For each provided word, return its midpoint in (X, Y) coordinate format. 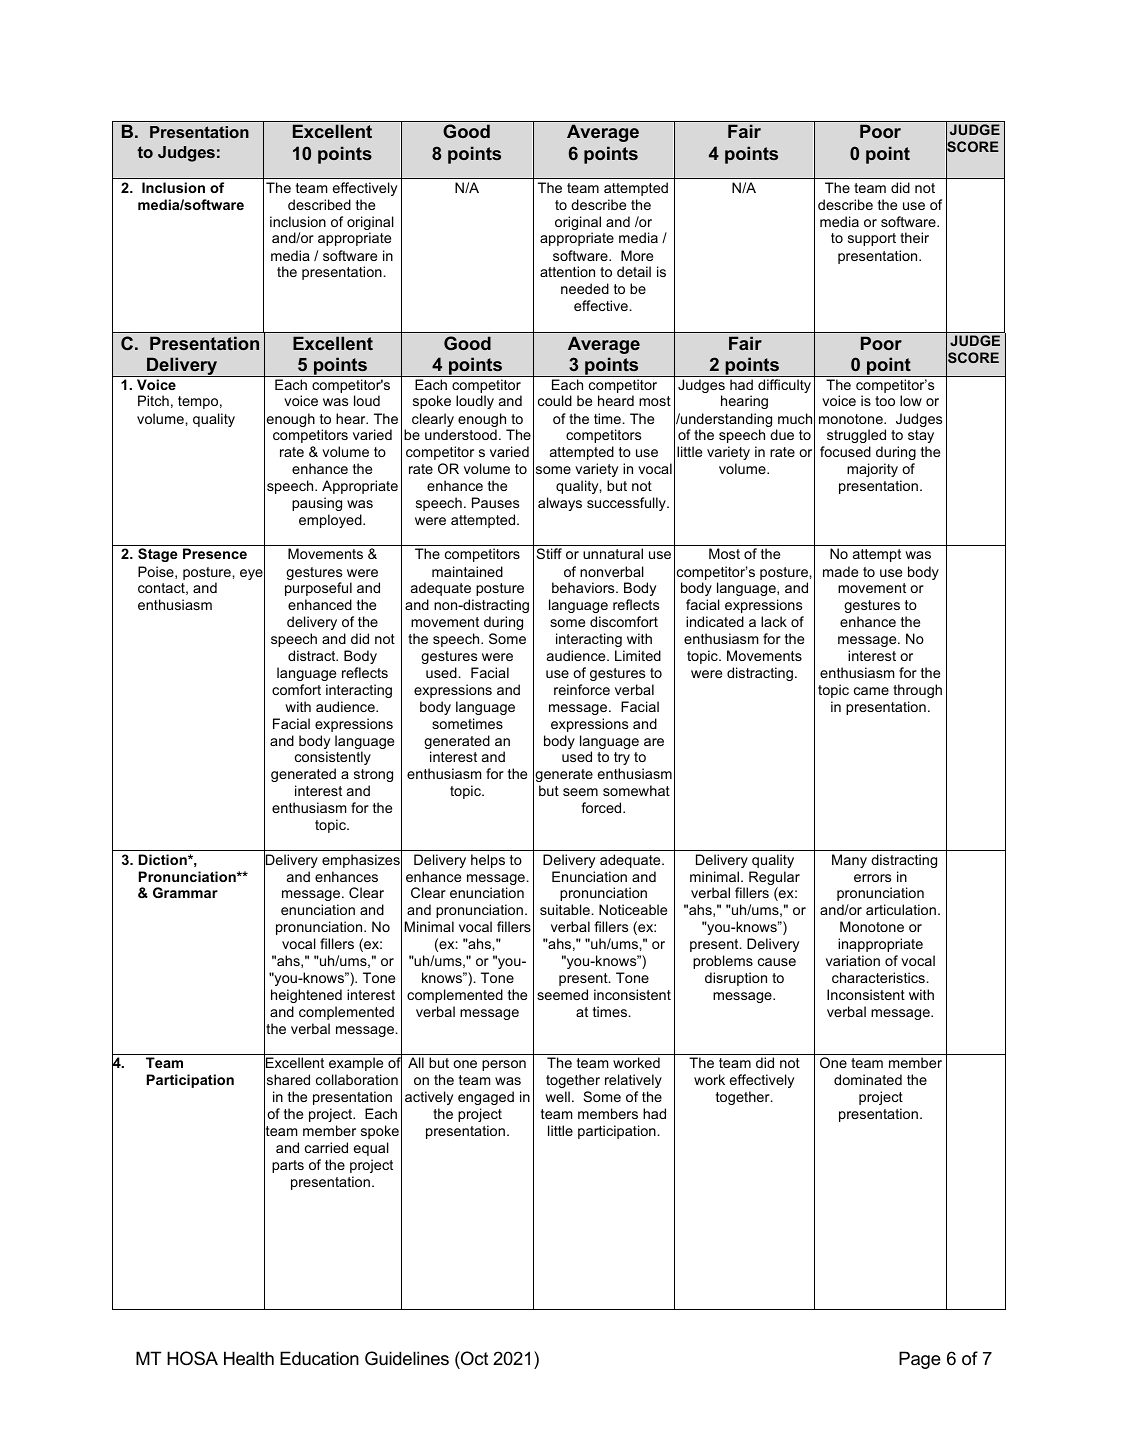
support (872, 239)
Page (920, 1360)
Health (249, 1358)
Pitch (153, 400)
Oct (473, 1358)
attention (567, 271)
